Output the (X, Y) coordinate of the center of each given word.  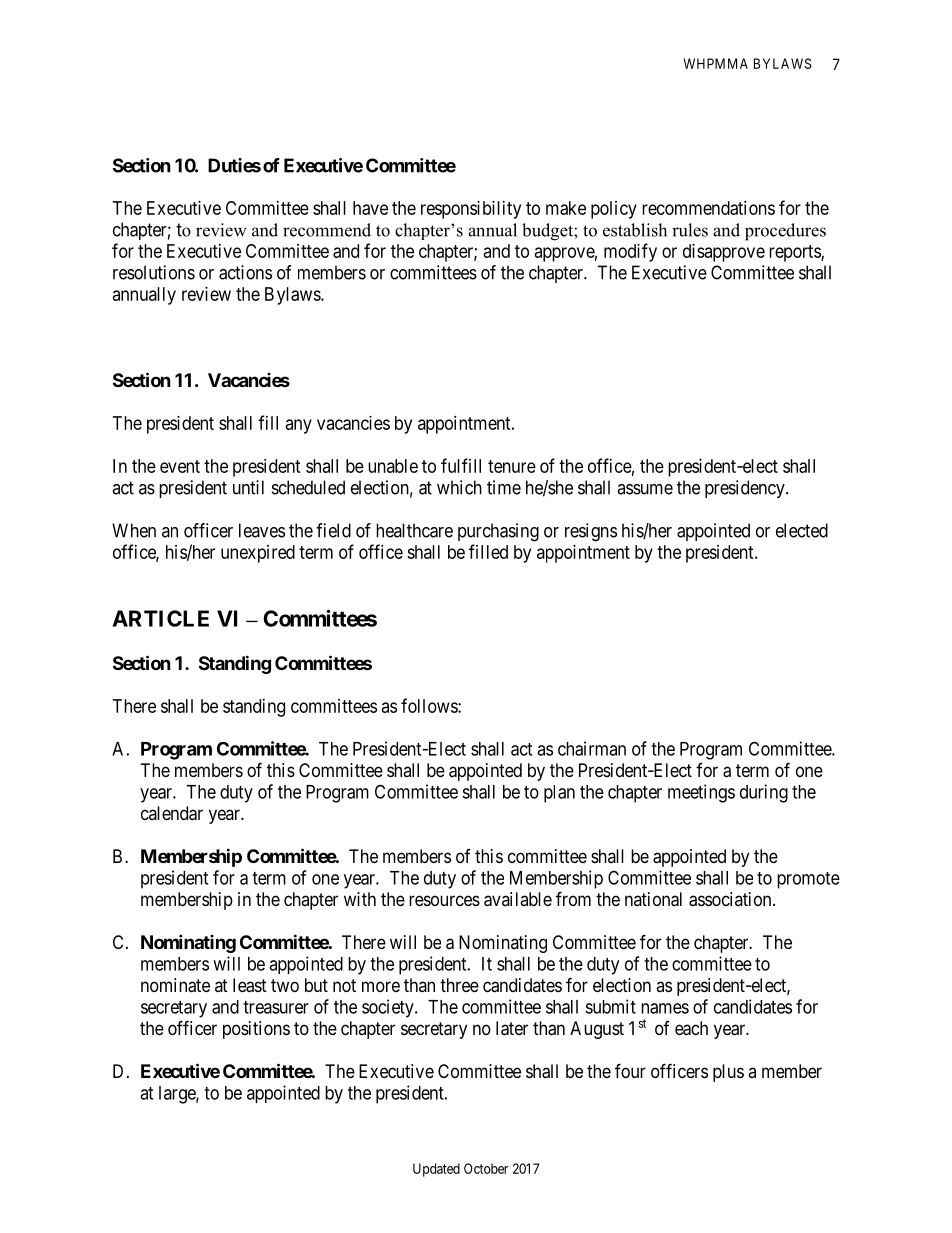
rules (690, 230)
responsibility (471, 210)
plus (728, 1073)
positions (256, 1030)
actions (245, 272)
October (486, 1168)
